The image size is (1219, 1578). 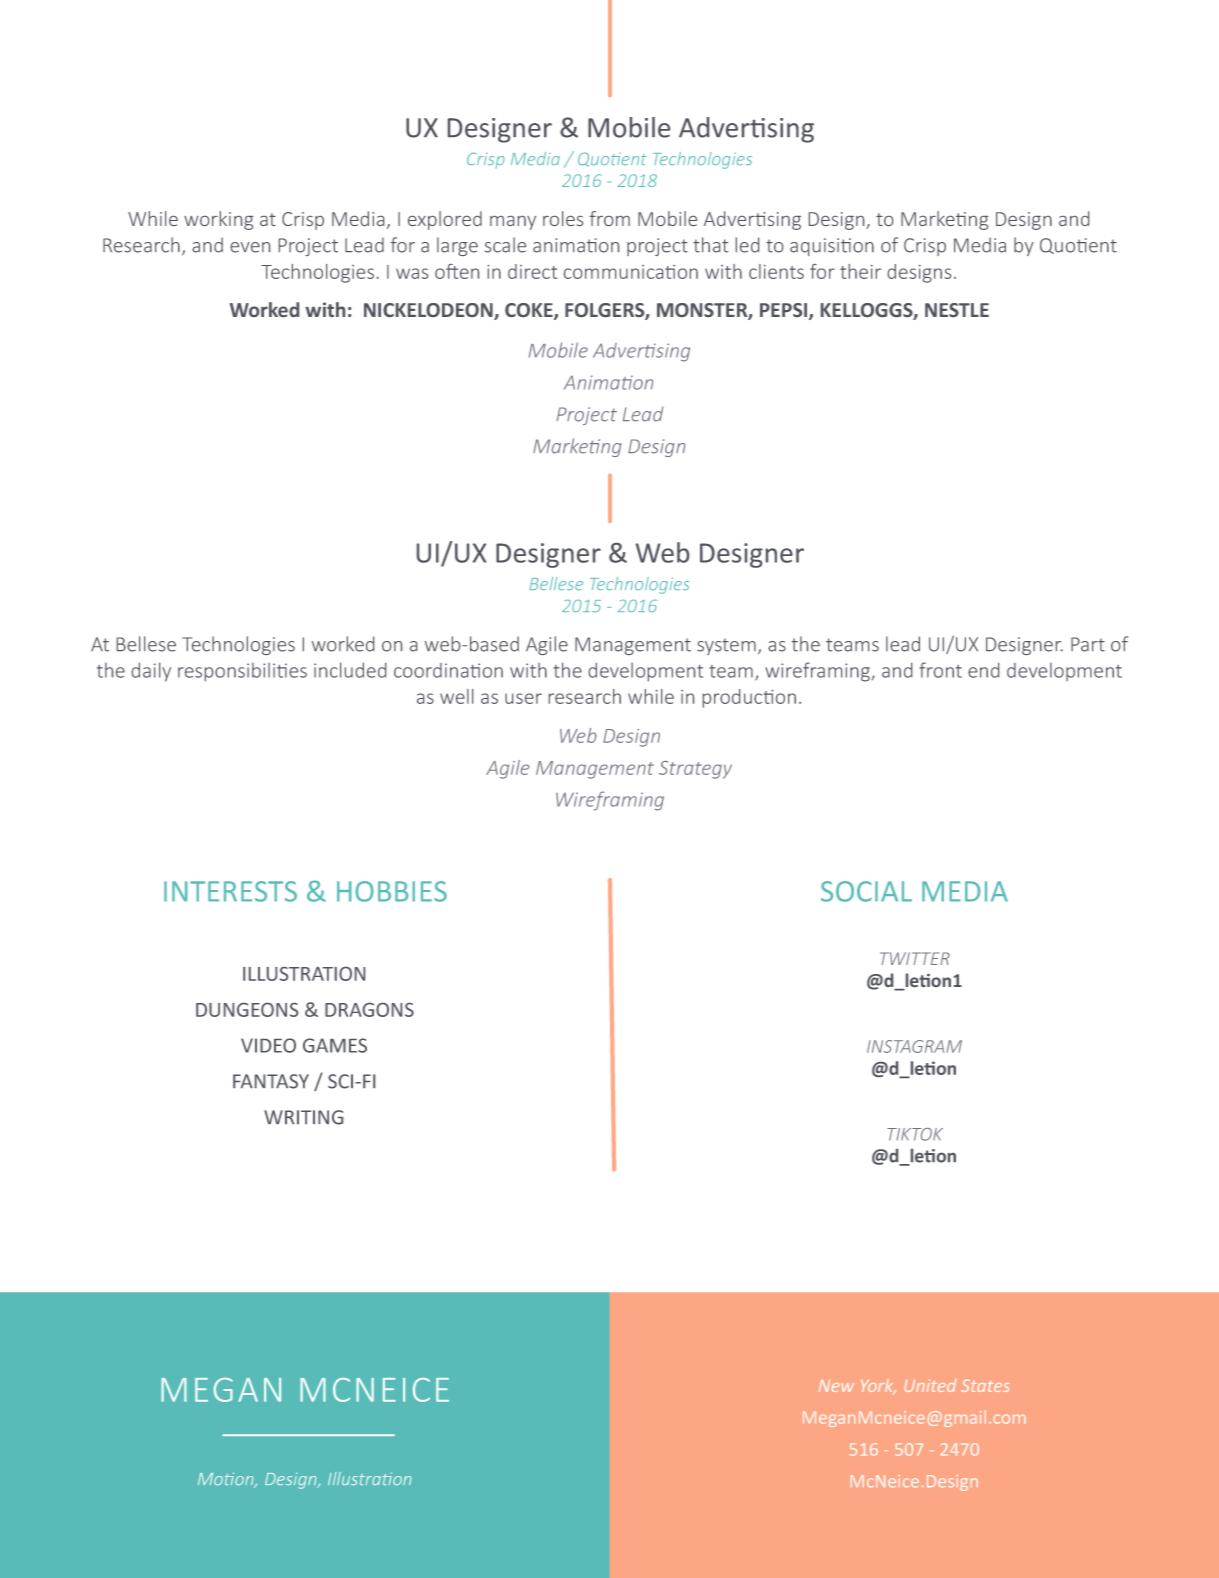 I want to click on their, so click(x=860, y=271).
